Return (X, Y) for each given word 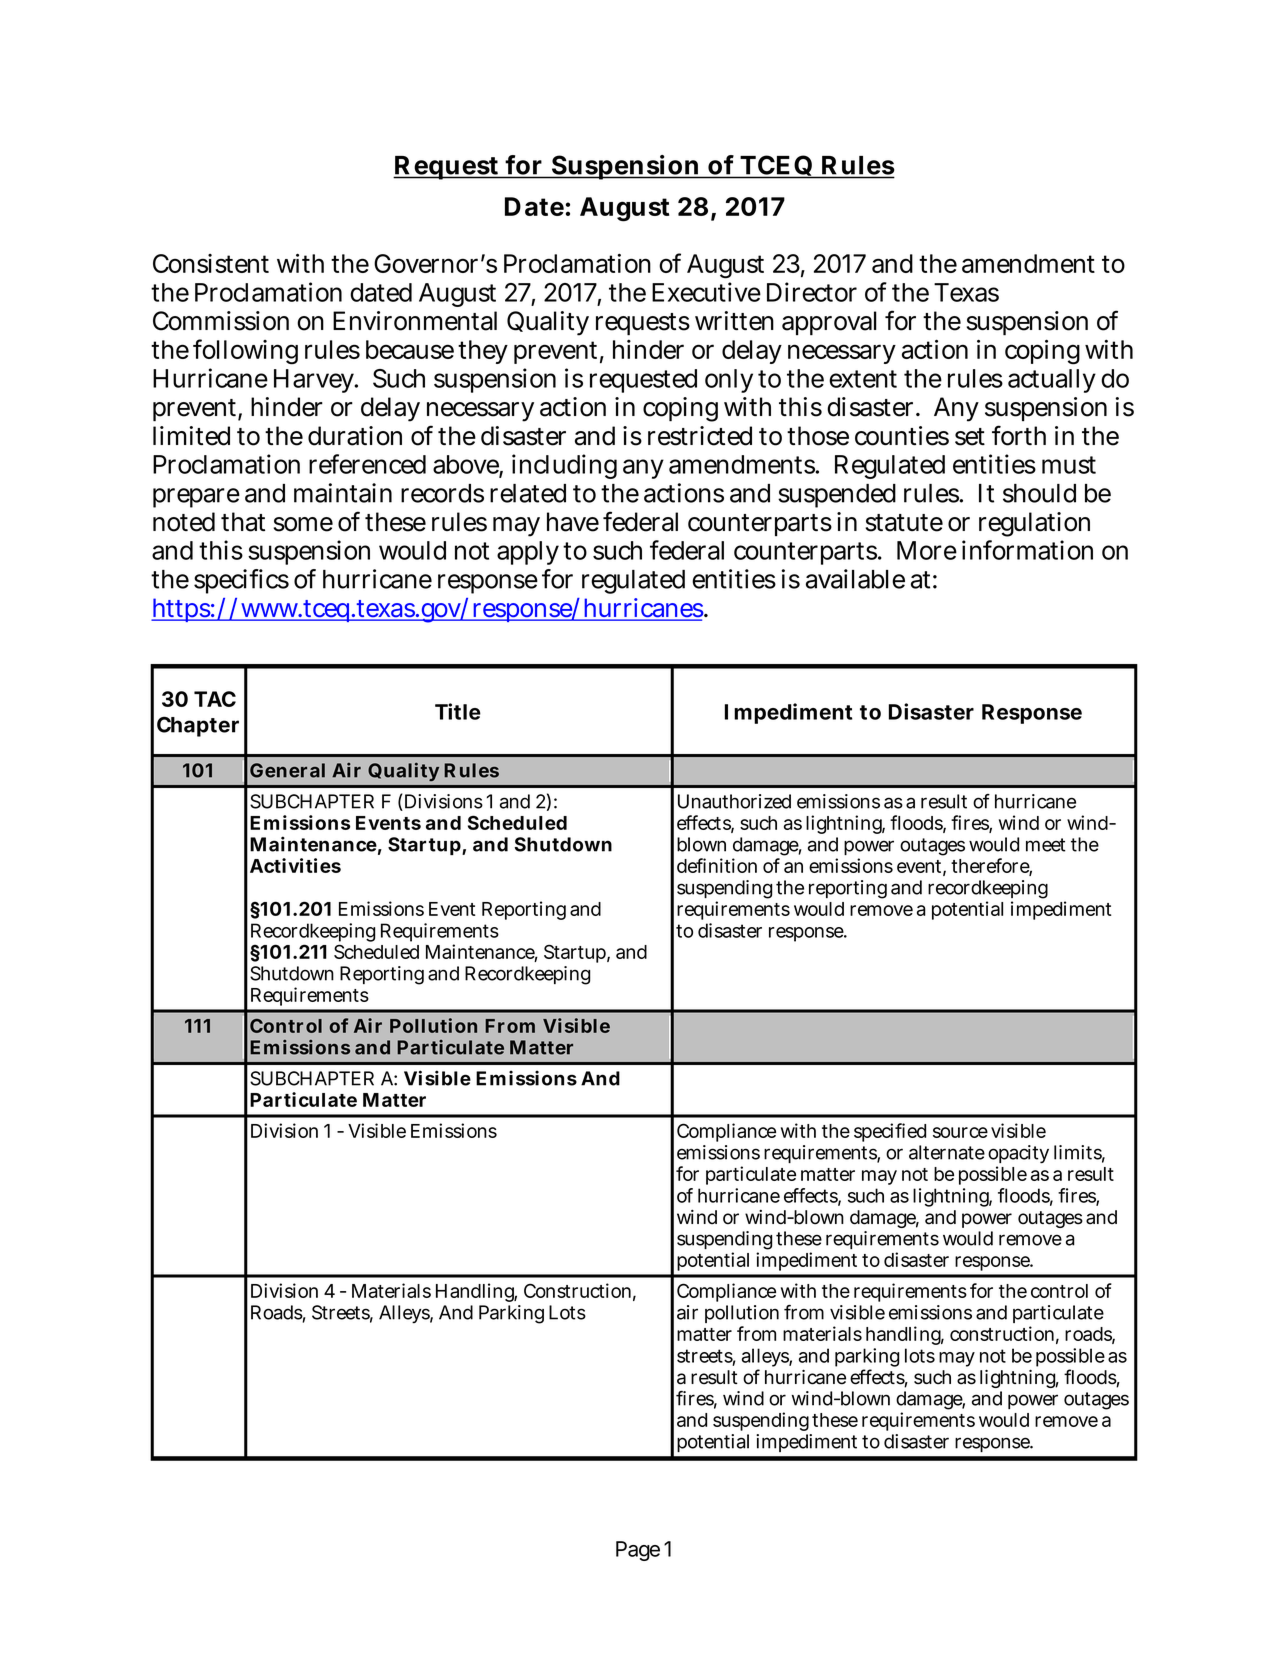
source (960, 1132)
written (734, 321)
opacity (1018, 1156)
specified (890, 1132)
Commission (221, 321)
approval (829, 323)
